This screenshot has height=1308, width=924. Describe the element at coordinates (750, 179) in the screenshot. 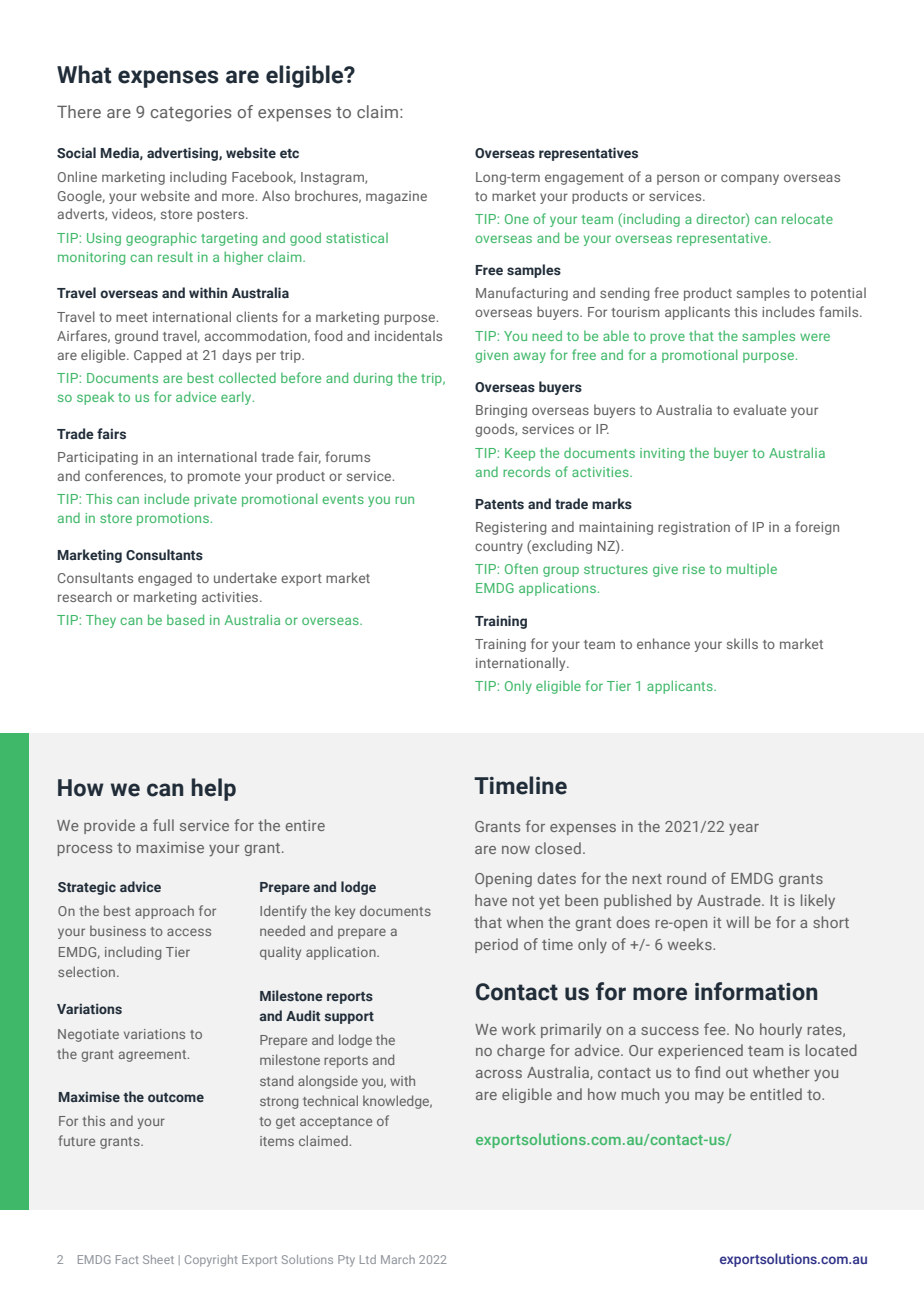

I see `company` at that location.
